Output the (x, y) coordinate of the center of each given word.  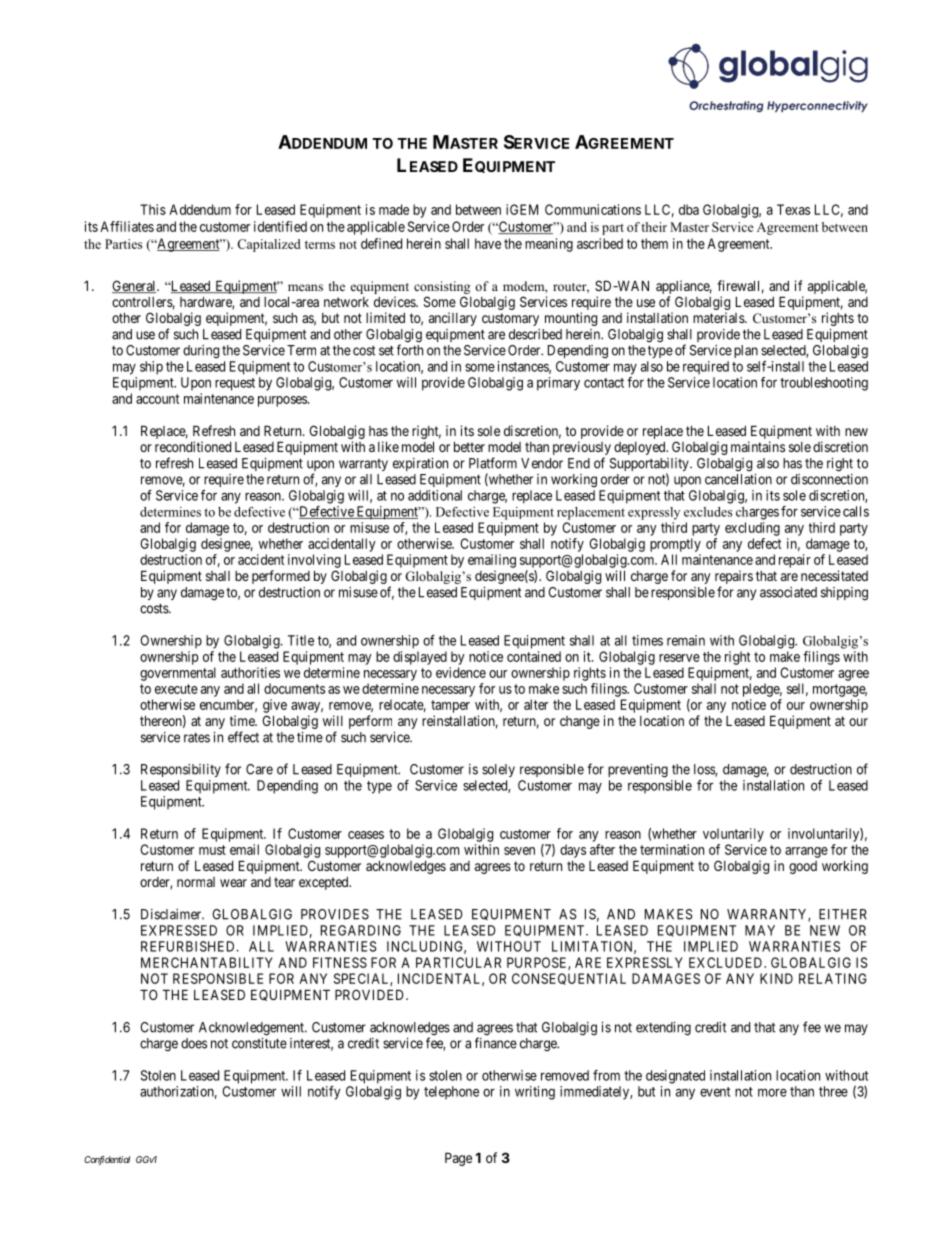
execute (176, 689)
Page (458, 1159)
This (153, 209)
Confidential (107, 1160)
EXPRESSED (179, 930)
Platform (493, 463)
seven (519, 851)
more (772, 1092)
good (803, 867)
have (488, 243)
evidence (461, 672)
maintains (758, 446)
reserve (679, 658)
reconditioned (193, 446)
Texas (793, 209)
